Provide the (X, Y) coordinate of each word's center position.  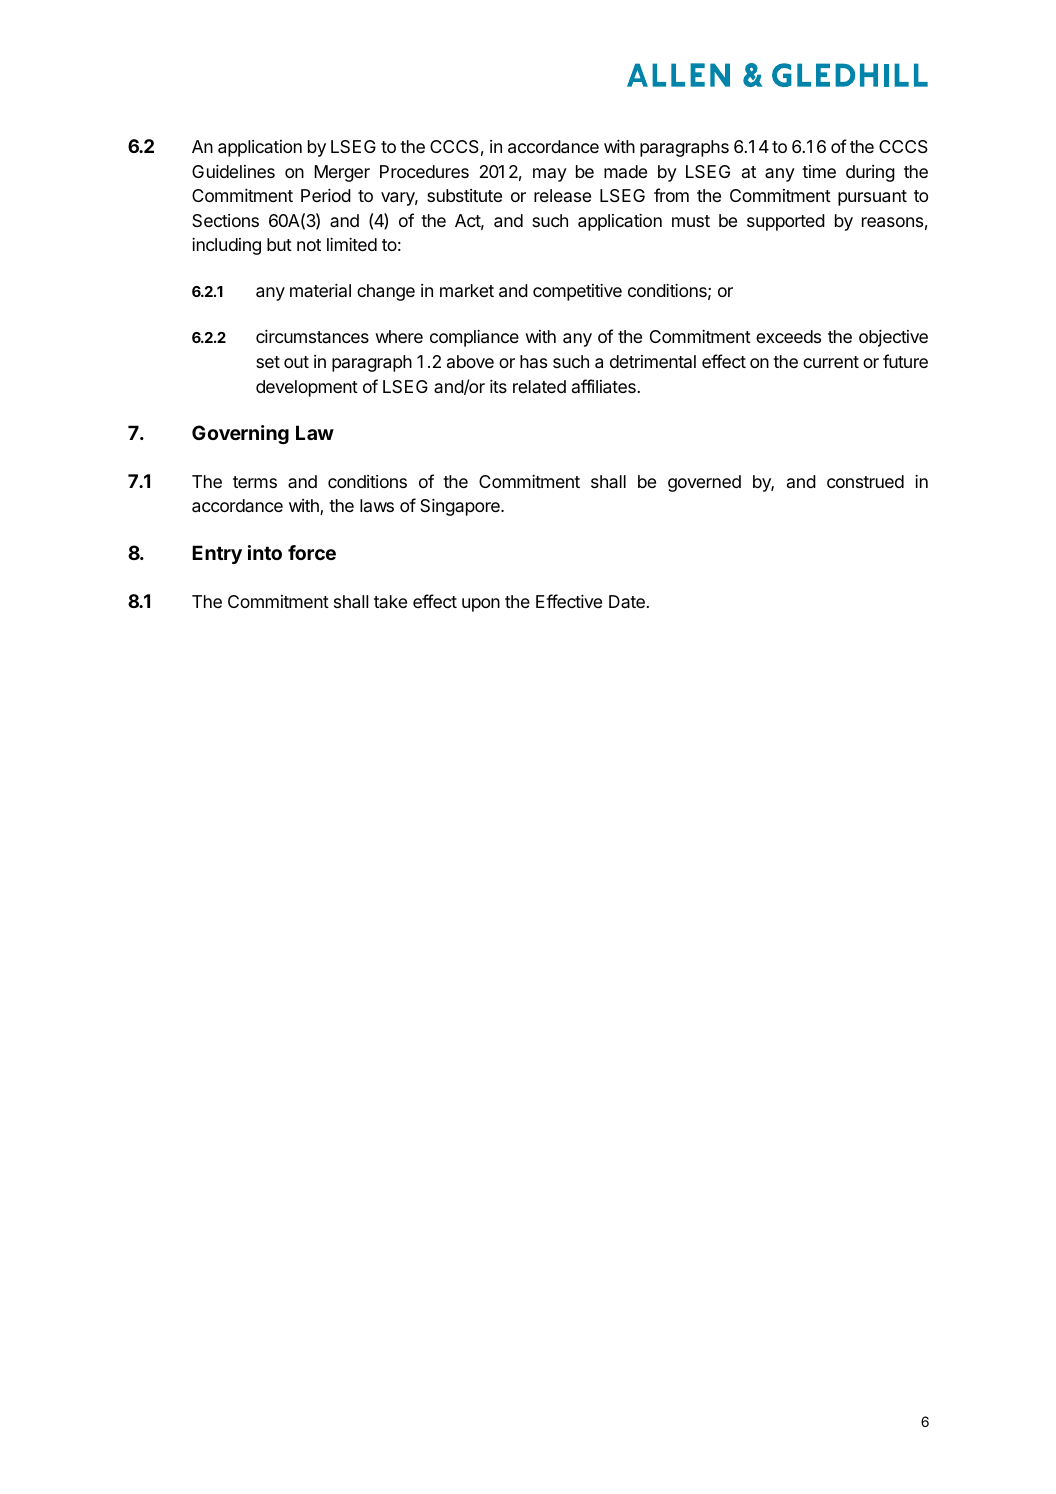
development (307, 388)
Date (627, 601)
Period (326, 195)
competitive (577, 292)
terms (255, 482)
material (320, 290)
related (539, 386)
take (390, 601)
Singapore (461, 507)
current (831, 362)
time (819, 171)
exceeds (788, 336)
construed (865, 481)
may (550, 175)
